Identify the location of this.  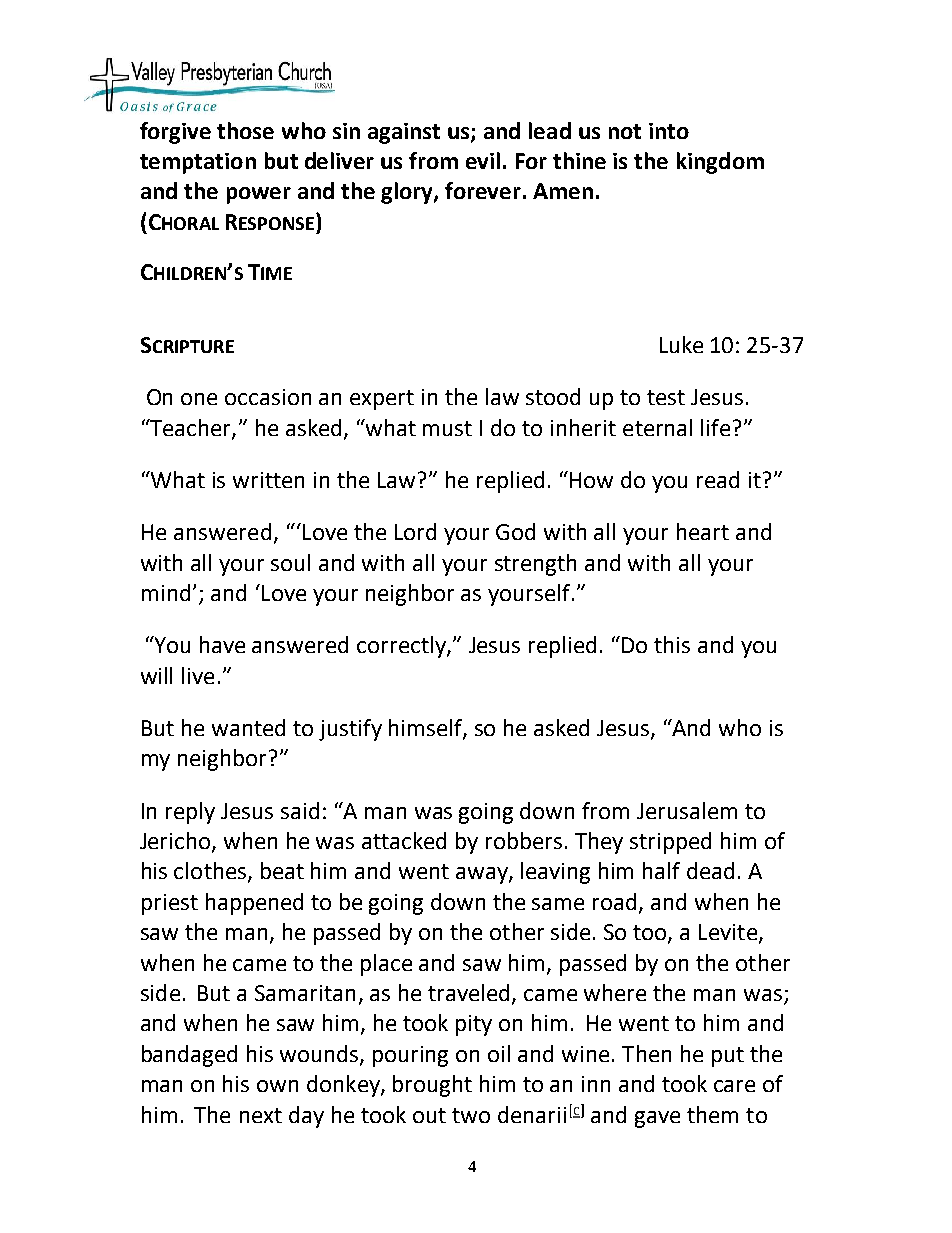
(672, 644).
